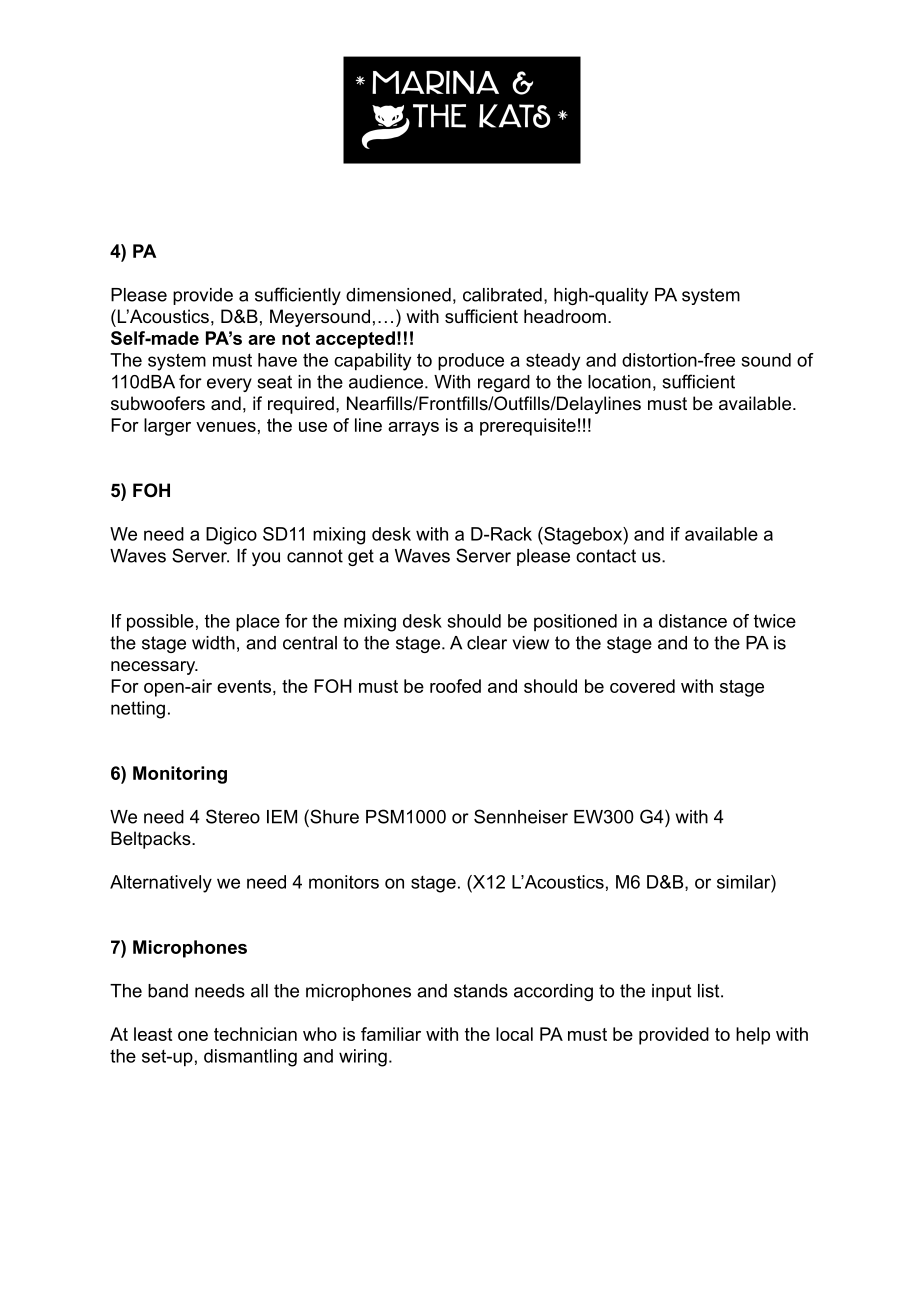  Describe the element at coordinates (521, 816) in the screenshot. I see `Sennheiser` at that location.
